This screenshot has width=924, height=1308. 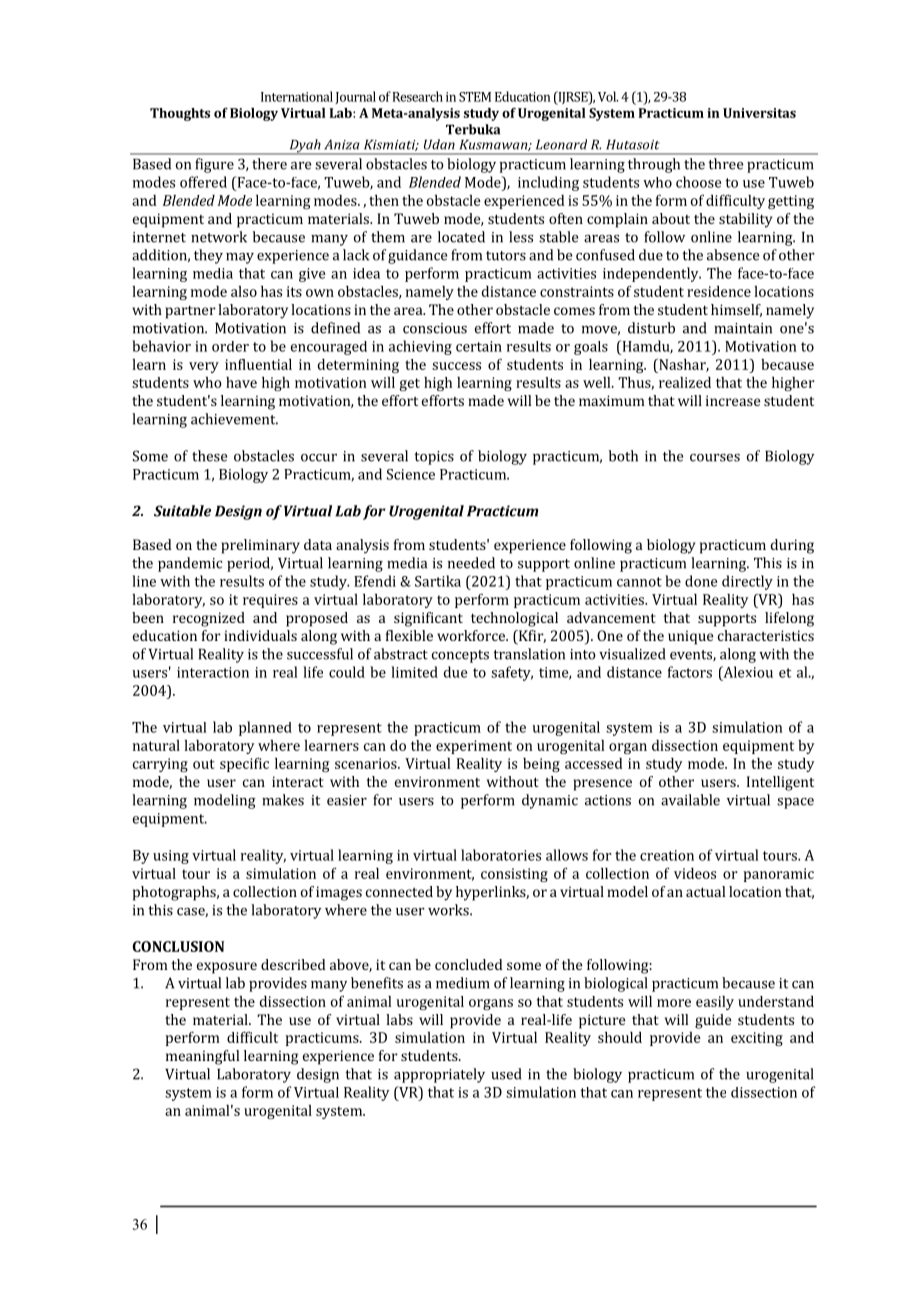 I want to click on concepts, so click(x=460, y=656).
